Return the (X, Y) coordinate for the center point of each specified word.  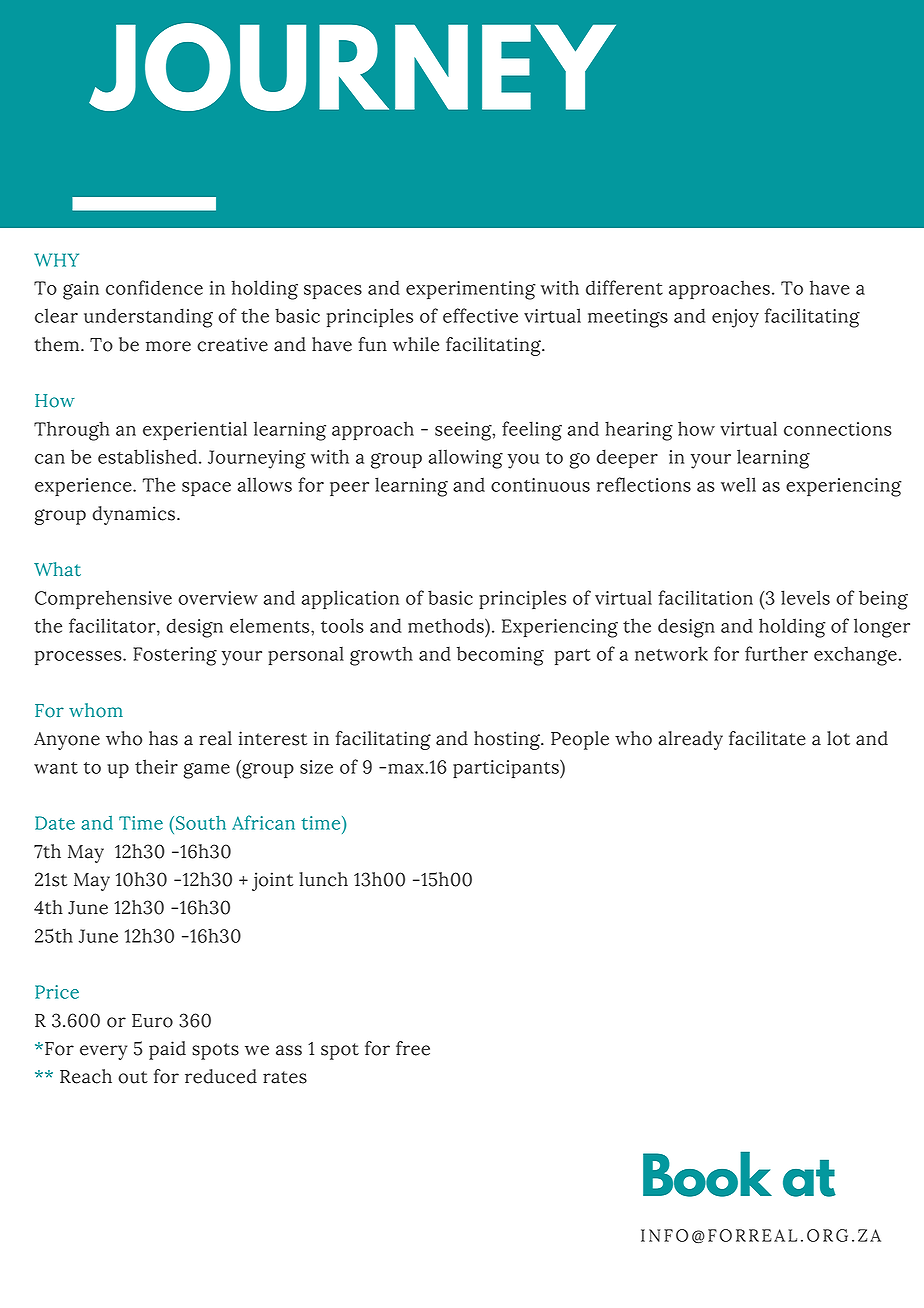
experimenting (471, 290)
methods (447, 625)
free (413, 1048)
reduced (221, 1076)
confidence (154, 287)
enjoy (735, 318)
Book (707, 1174)
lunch (324, 879)
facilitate (767, 738)
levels (805, 597)
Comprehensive (103, 599)
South (201, 822)
